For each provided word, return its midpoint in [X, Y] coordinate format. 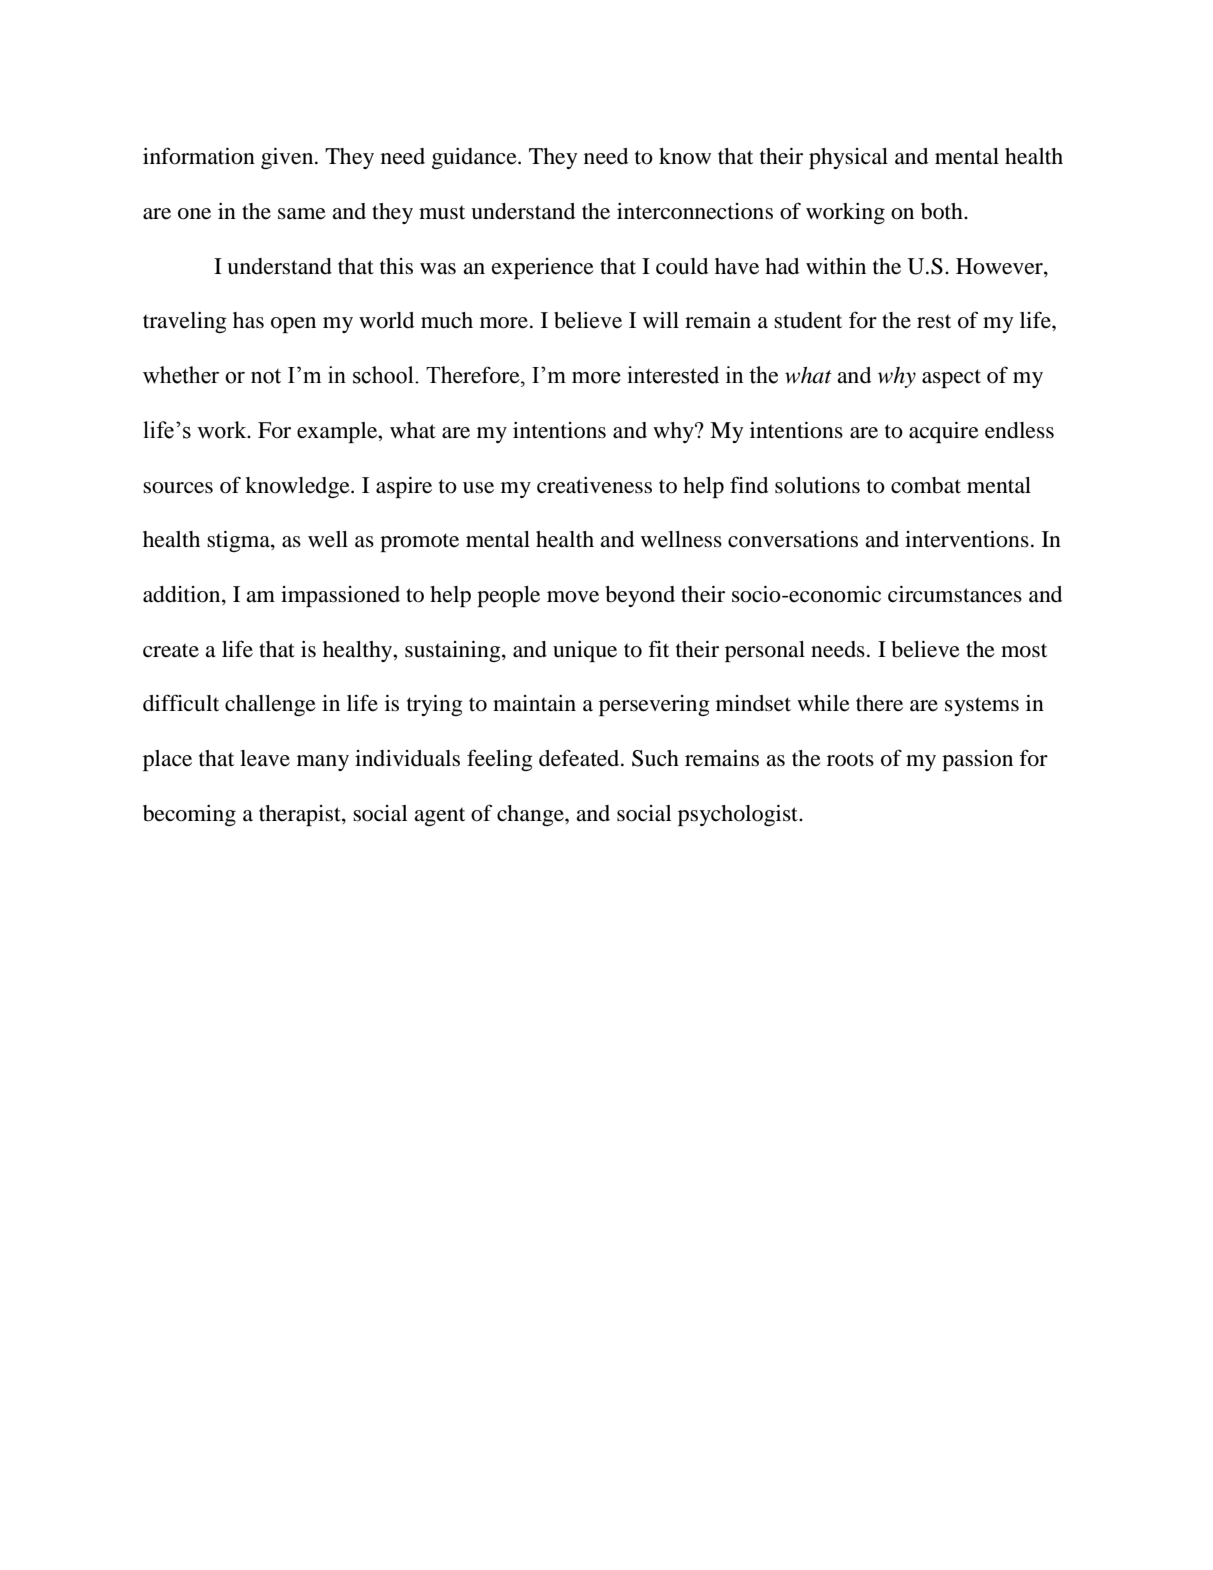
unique [585, 651]
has [248, 320]
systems [982, 706]
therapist [301, 815]
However [1000, 266]
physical [848, 158]
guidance [475, 158]
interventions [967, 539]
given [288, 158]
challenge [270, 705]
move [573, 597]
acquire [944, 432]
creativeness [594, 485]
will [661, 320]
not [266, 376]
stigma [239, 541]
